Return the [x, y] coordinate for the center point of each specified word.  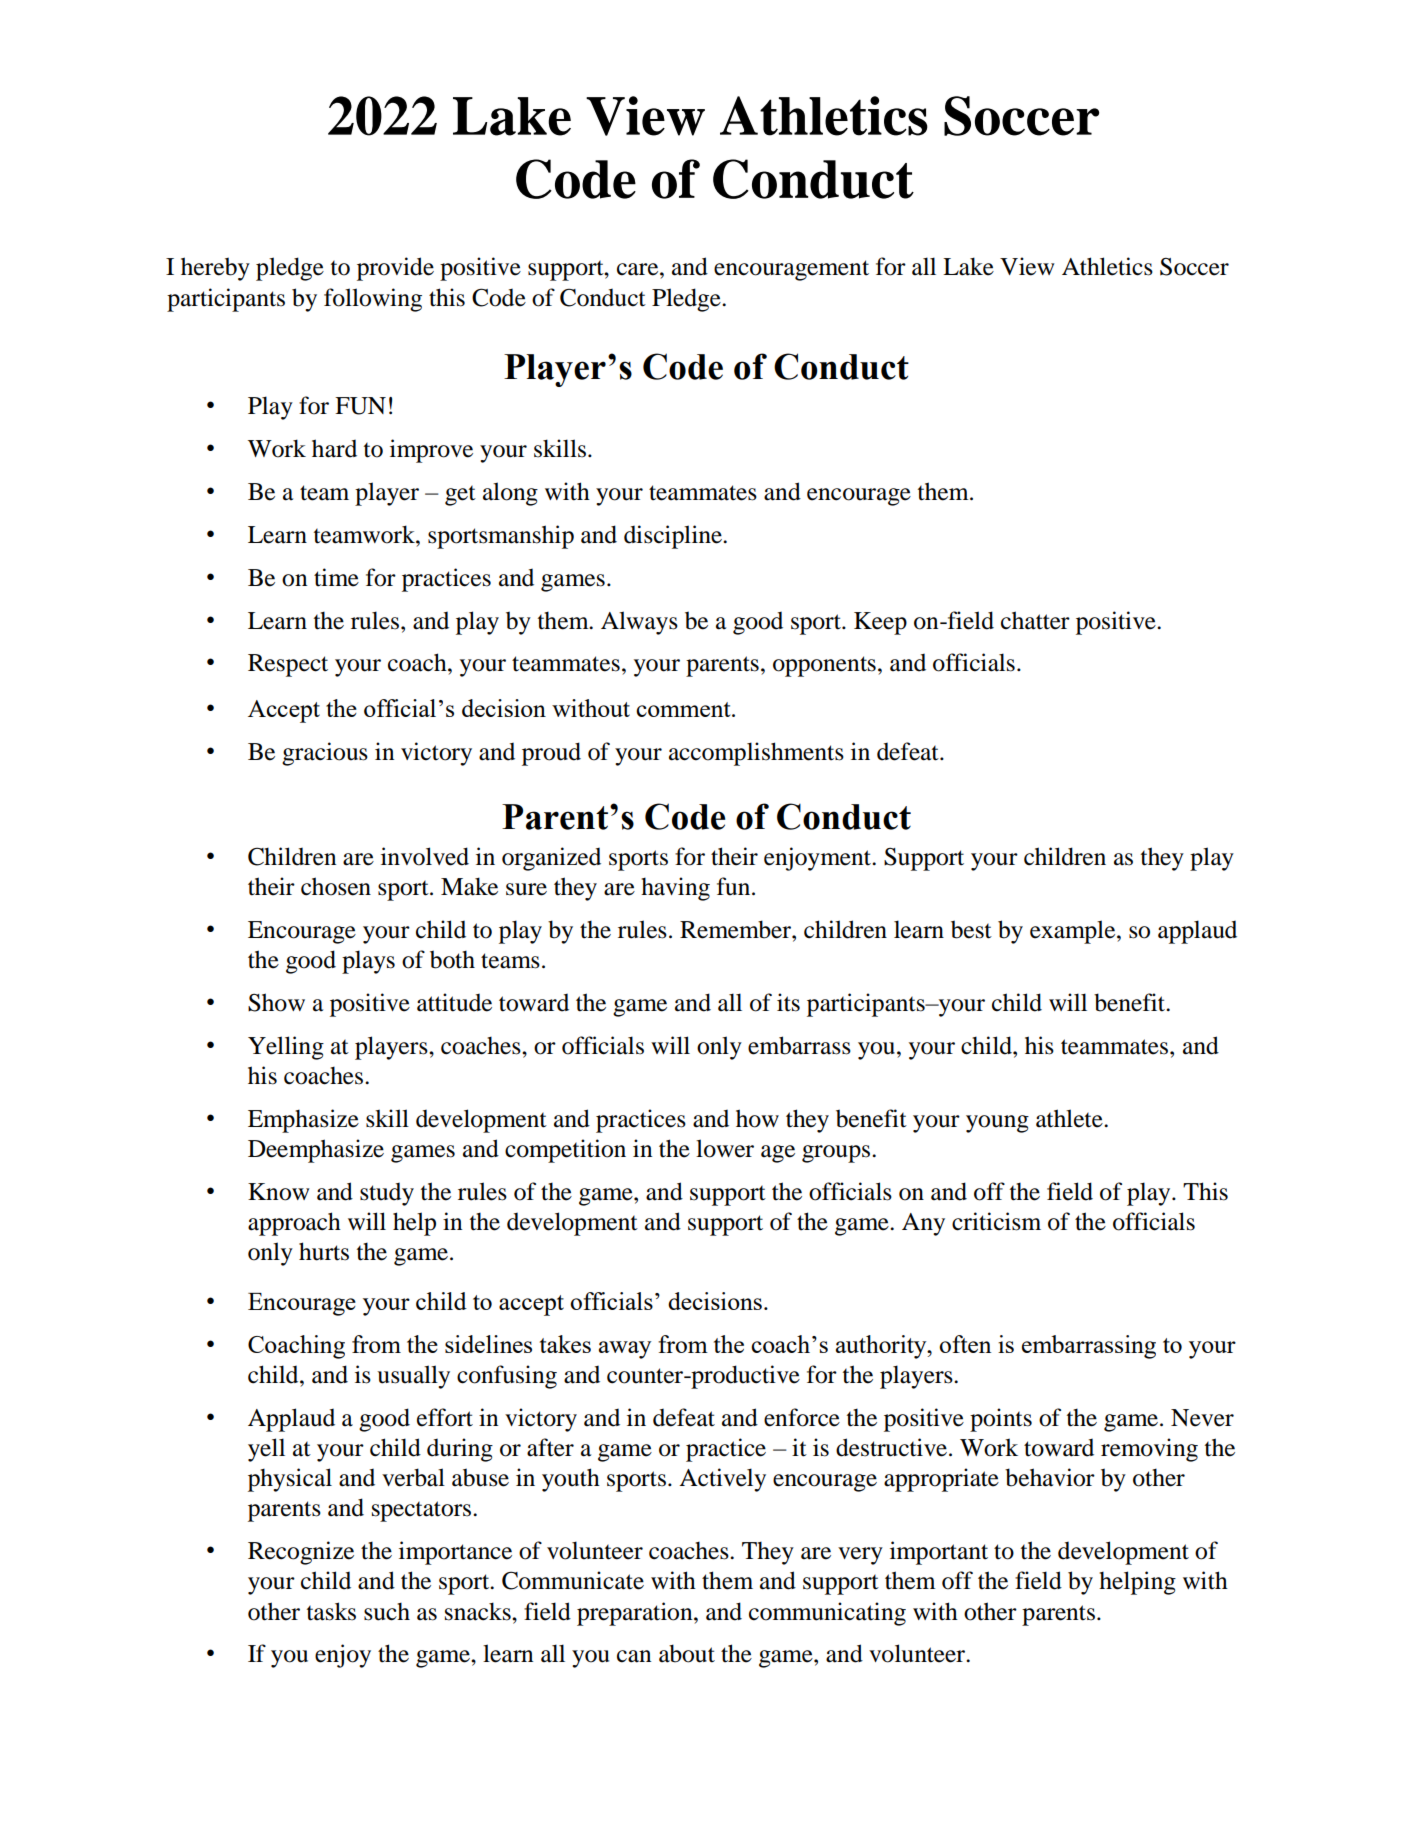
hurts [324, 1251]
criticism [996, 1221]
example [1074, 932]
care [639, 269]
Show [276, 1002]
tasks [331, 1611]
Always [639, 623]
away [625, 1350]
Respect [288, 665]
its [788, 1002]
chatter [1035, 620]
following [373, 300]
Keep [880, 623]
